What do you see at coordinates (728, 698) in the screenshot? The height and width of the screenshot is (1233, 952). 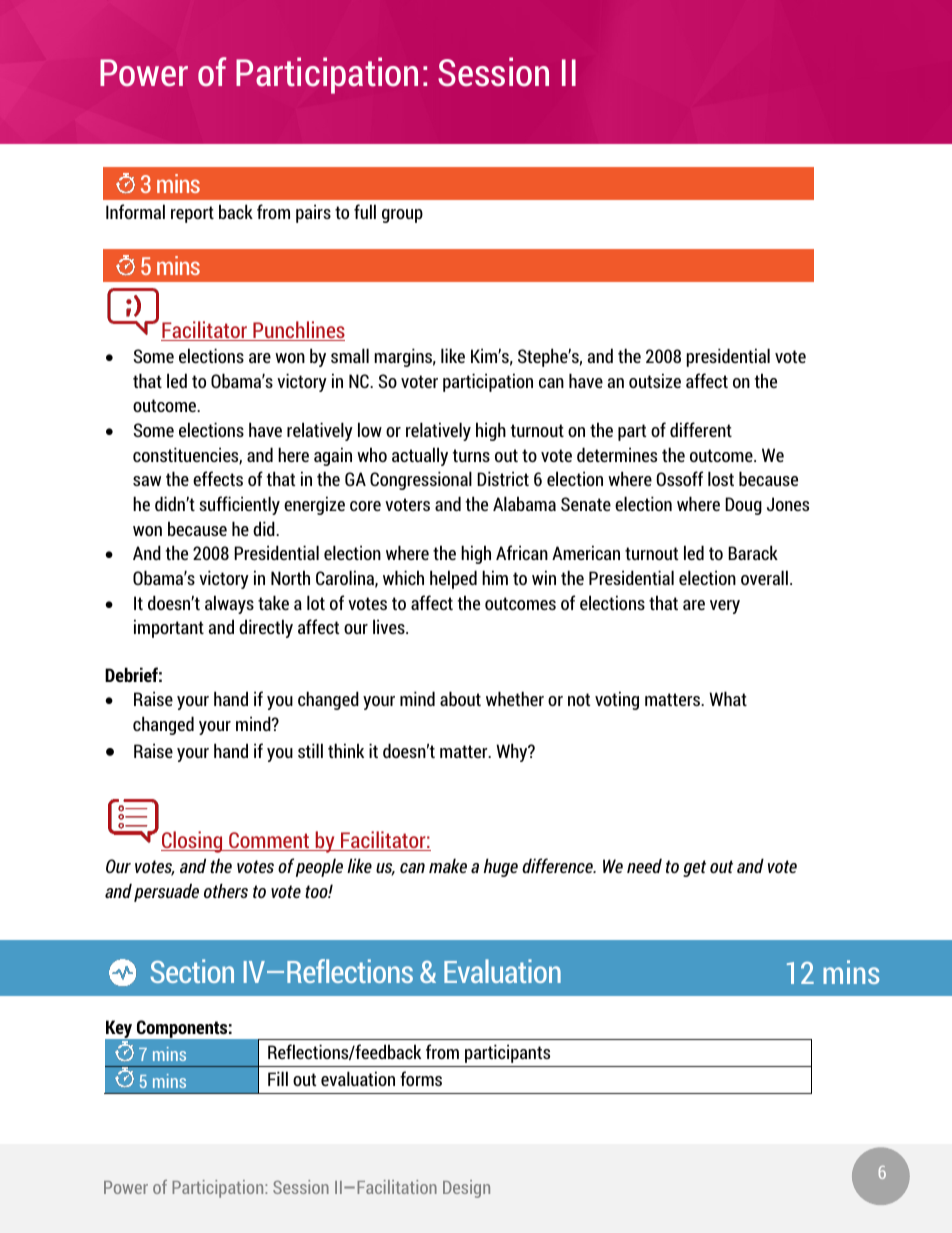 I see `What` at bounding box center [728, 698].
